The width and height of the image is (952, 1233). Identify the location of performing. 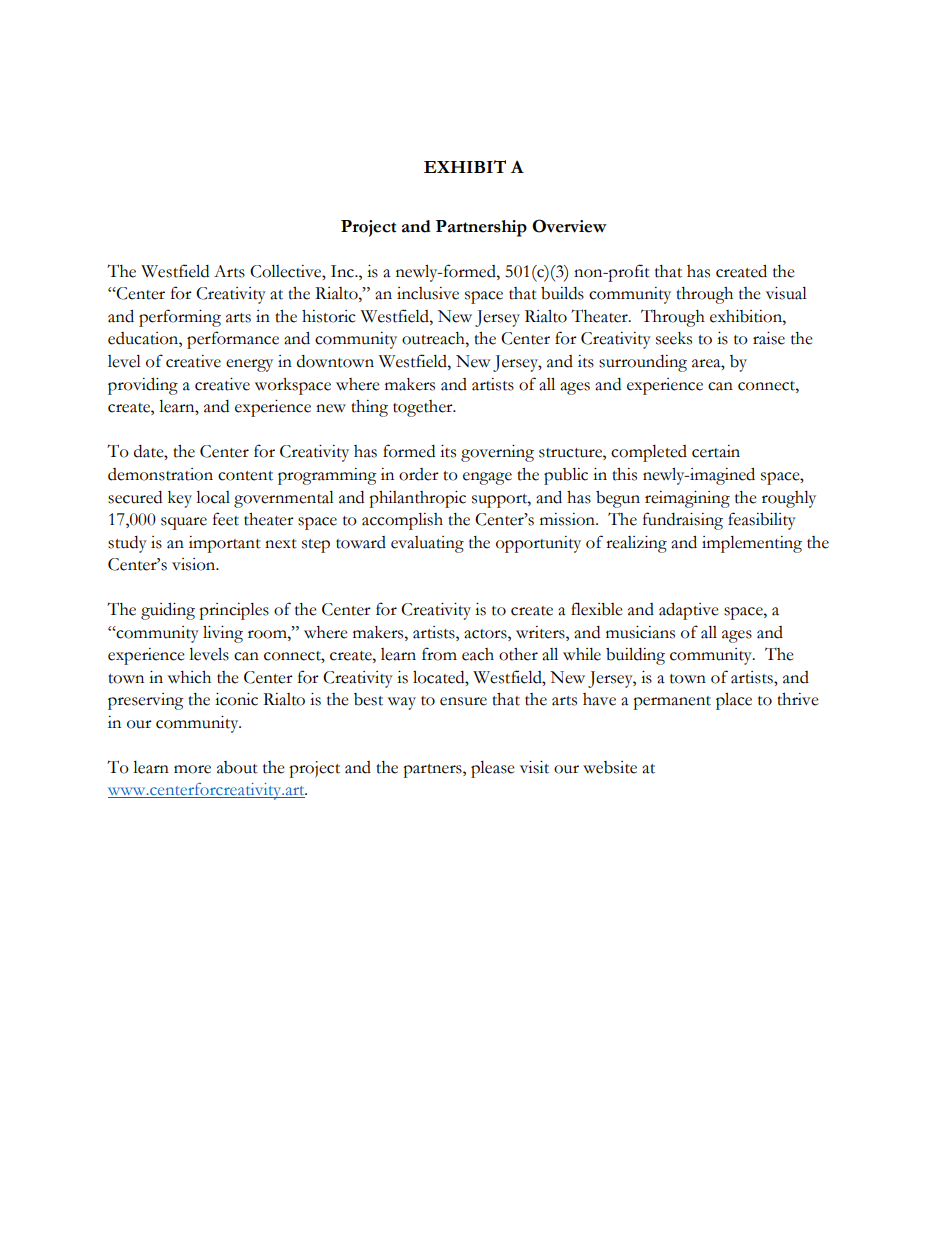
(180, 318).
